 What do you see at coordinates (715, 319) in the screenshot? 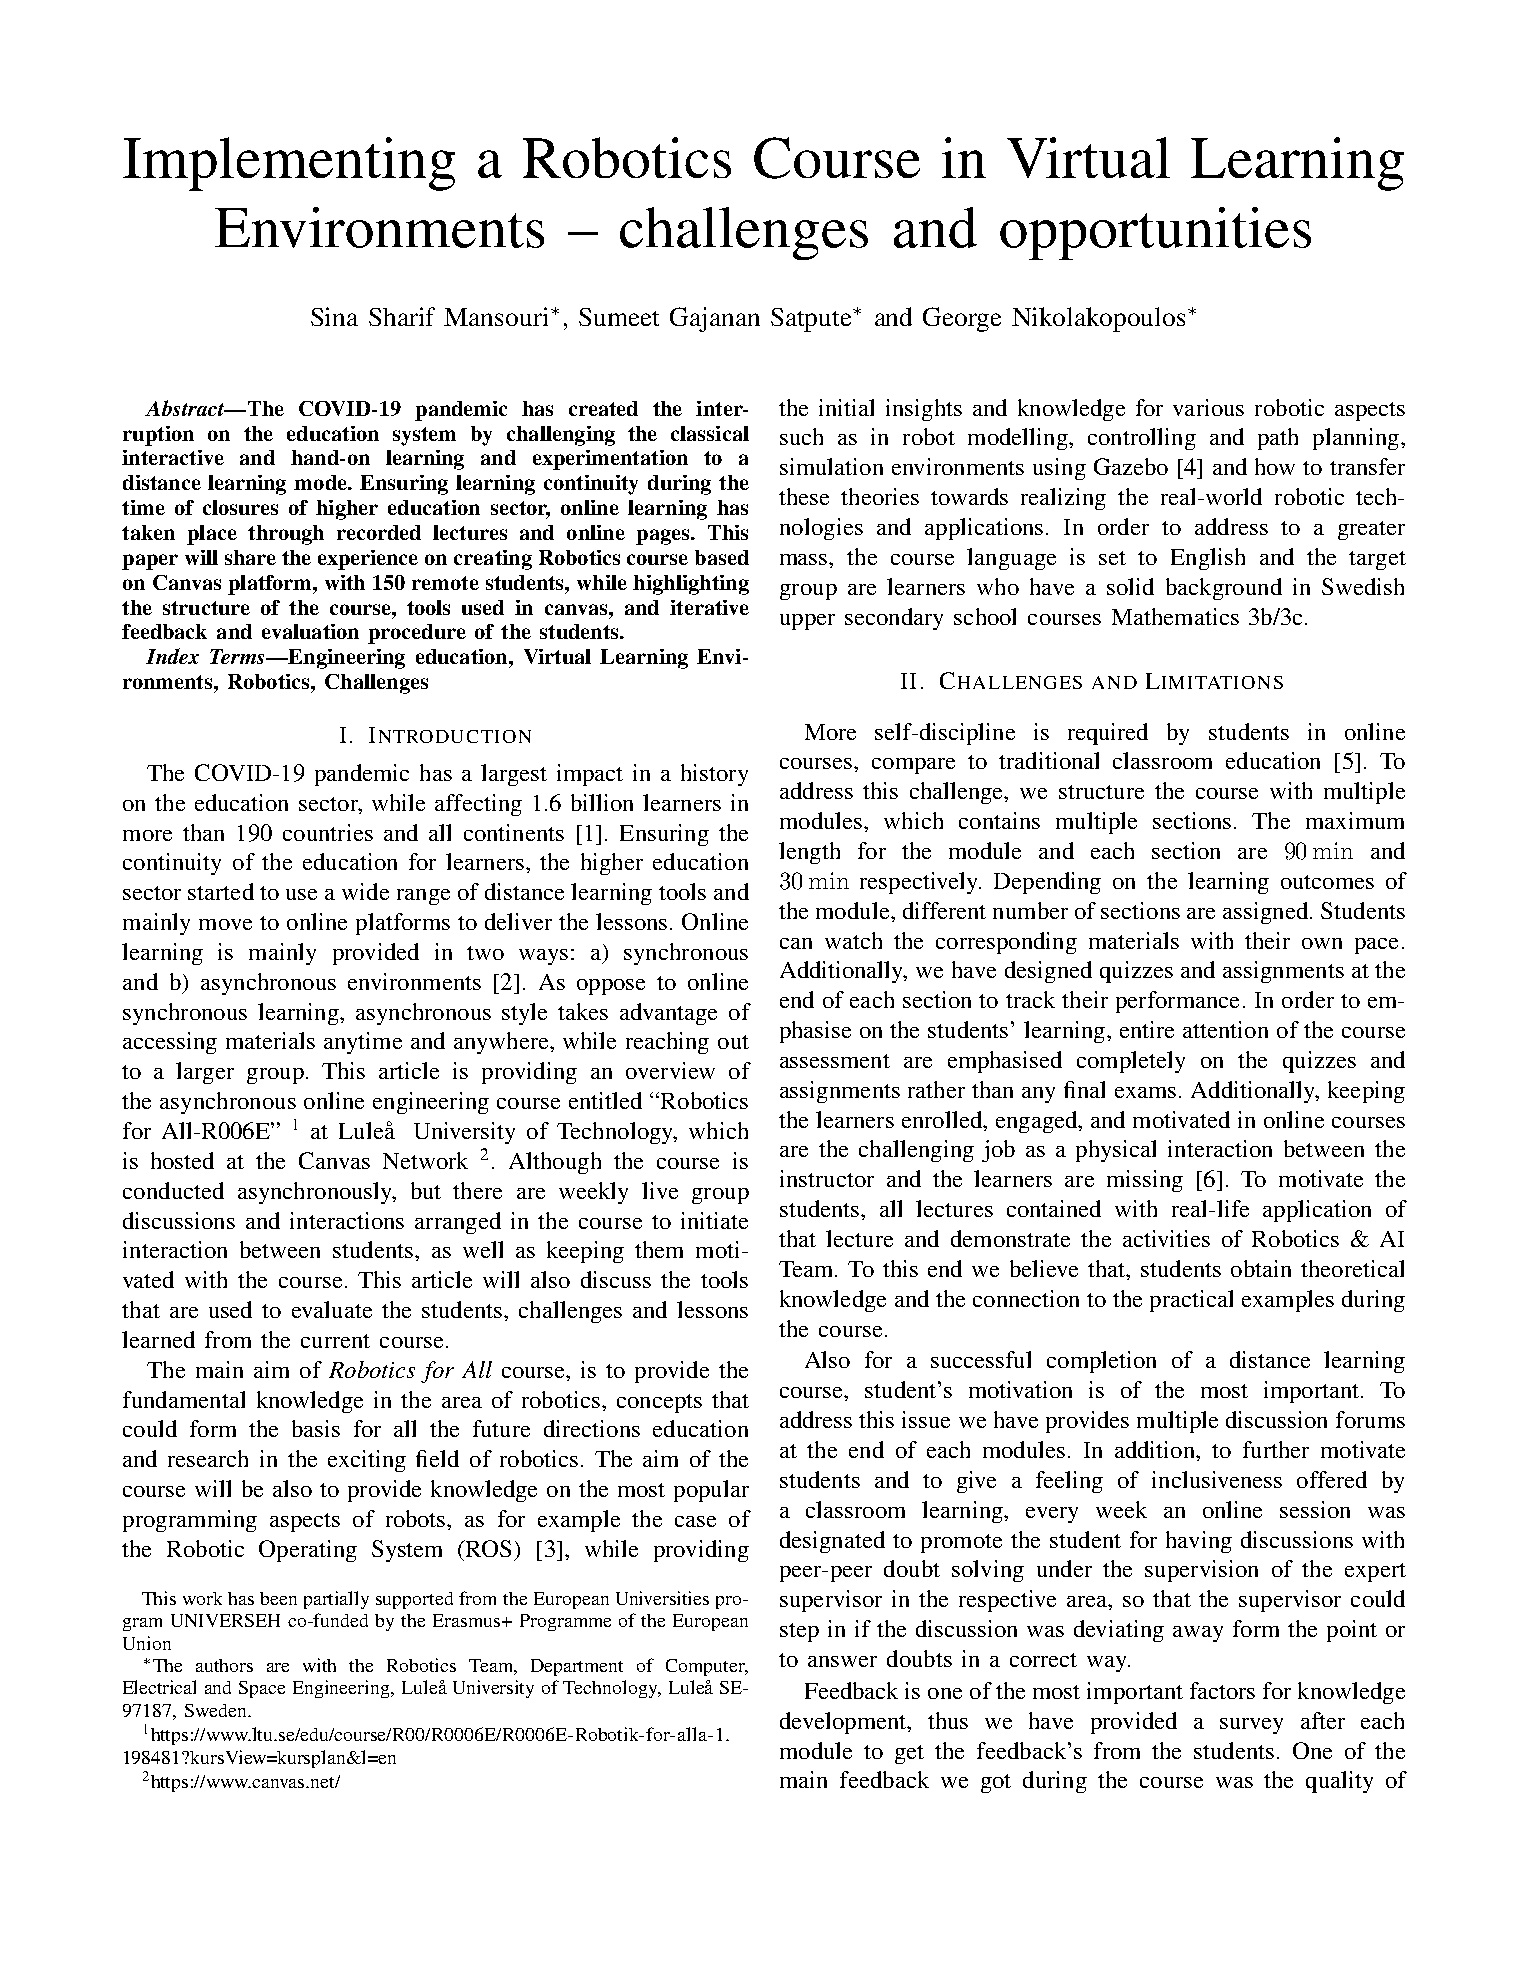
I see `Gajanan` at bounding box center [715, 319].
